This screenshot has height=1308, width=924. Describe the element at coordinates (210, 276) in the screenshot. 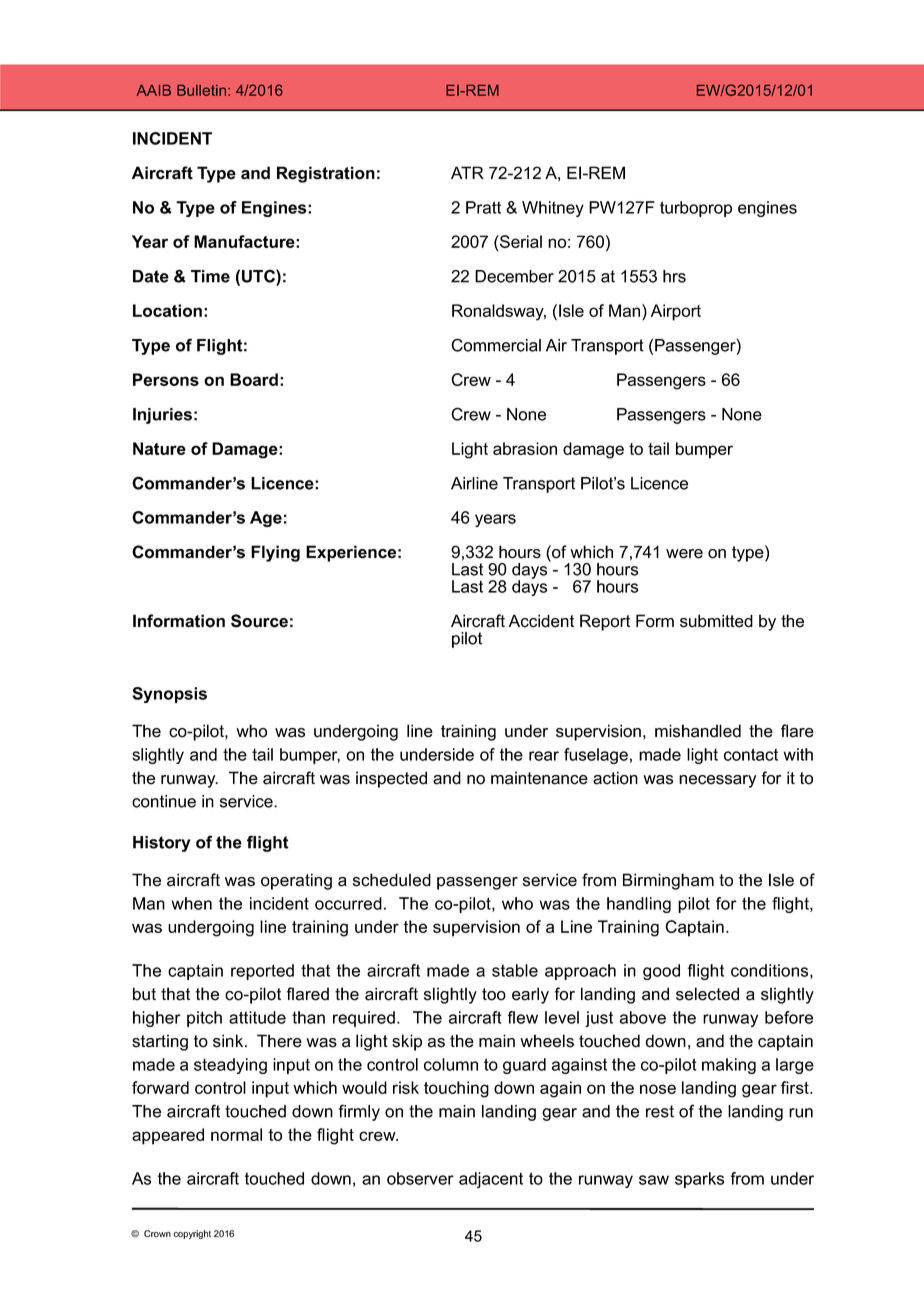

I see `Time` at that location.
